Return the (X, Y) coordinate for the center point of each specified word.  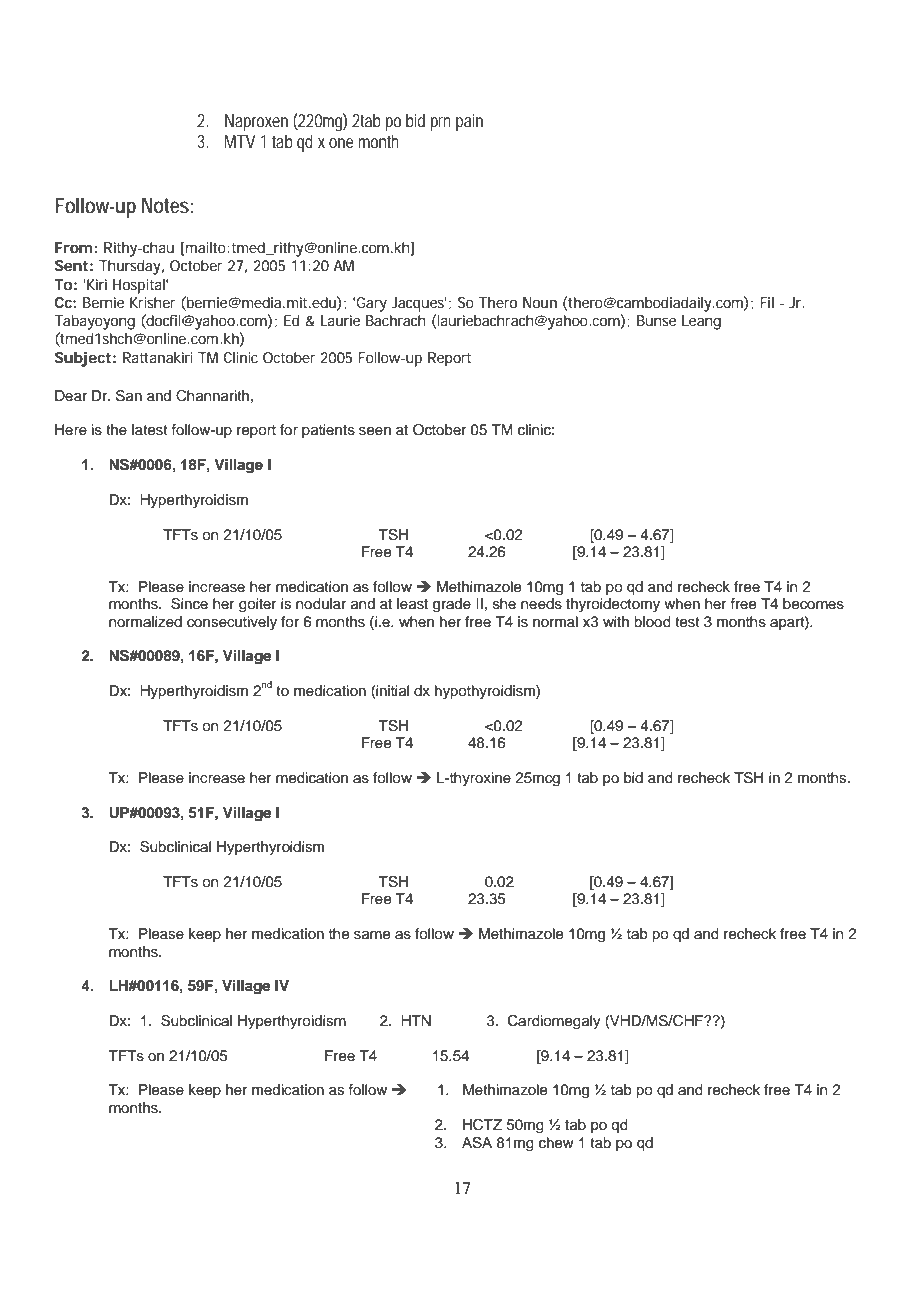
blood (652, 621)
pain (469, 122)
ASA (477, 1143)
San (129, 396)
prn (441, 124)
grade (452, 605)
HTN (416, 1020)
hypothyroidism (486, 692)
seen (375, 431)
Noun (540, 302)
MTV (240, 141)
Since (189, 604)
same (372, 935)
